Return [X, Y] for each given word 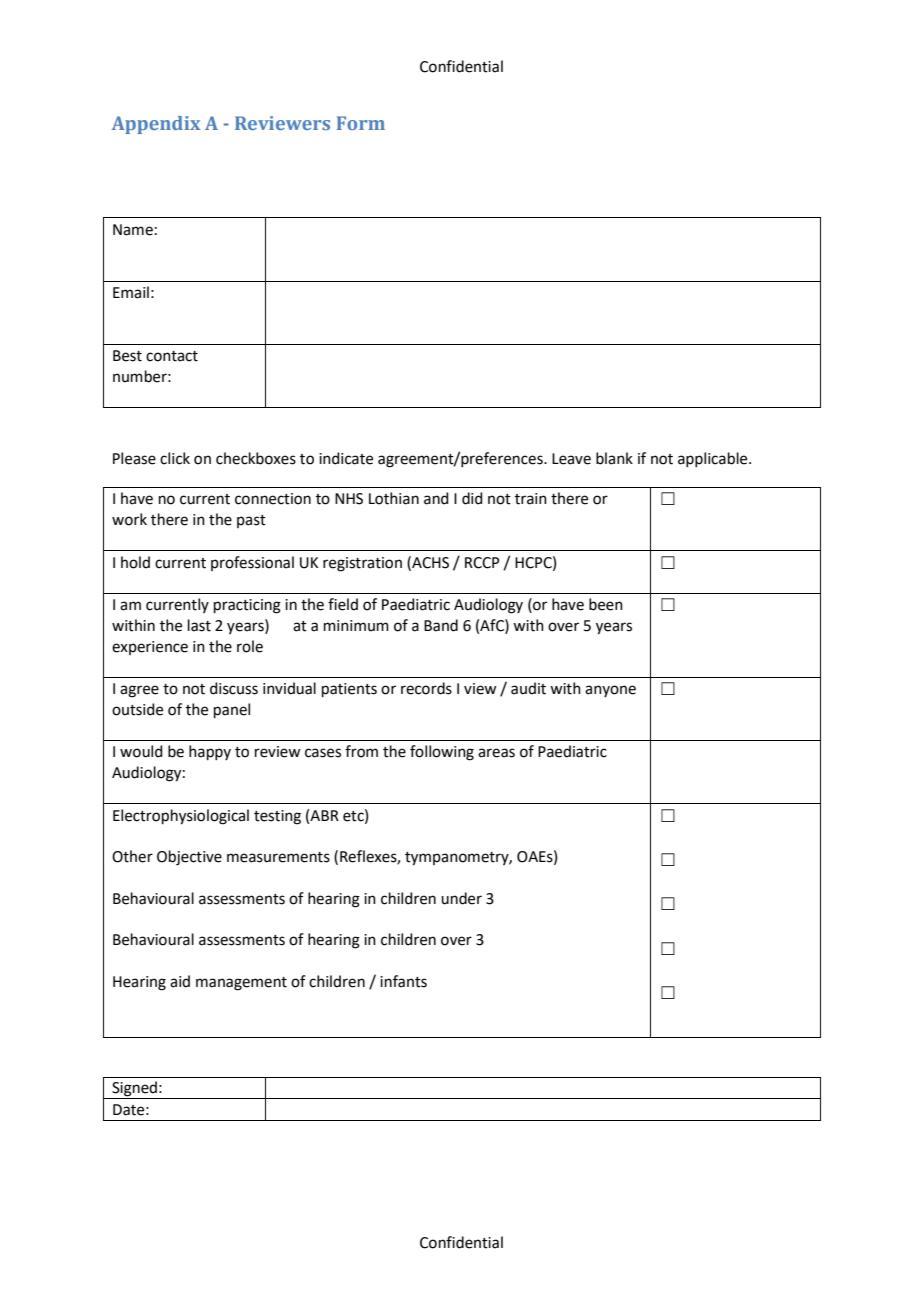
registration [362, 564]
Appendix [156, 125]
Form [361, 123]
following [442, 753]
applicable [714, 459]
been [606, 604]
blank [614, 458]
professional [252, 563]
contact [172, 356]
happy [210, 752]
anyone [610, 691]
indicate [346, 458]
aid [180, 981]
